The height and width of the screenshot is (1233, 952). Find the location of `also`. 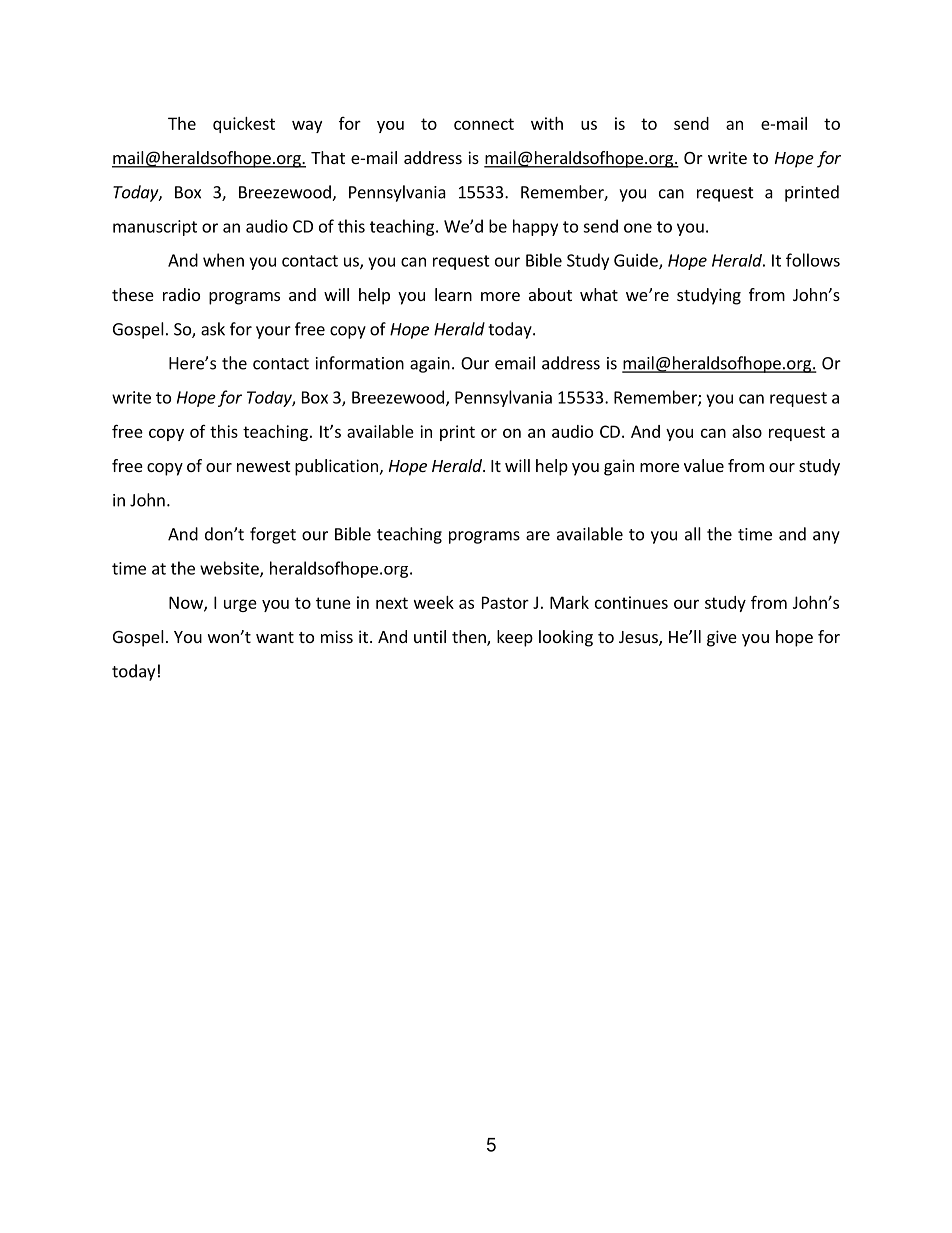

also is located at coordinates (747, 431).
